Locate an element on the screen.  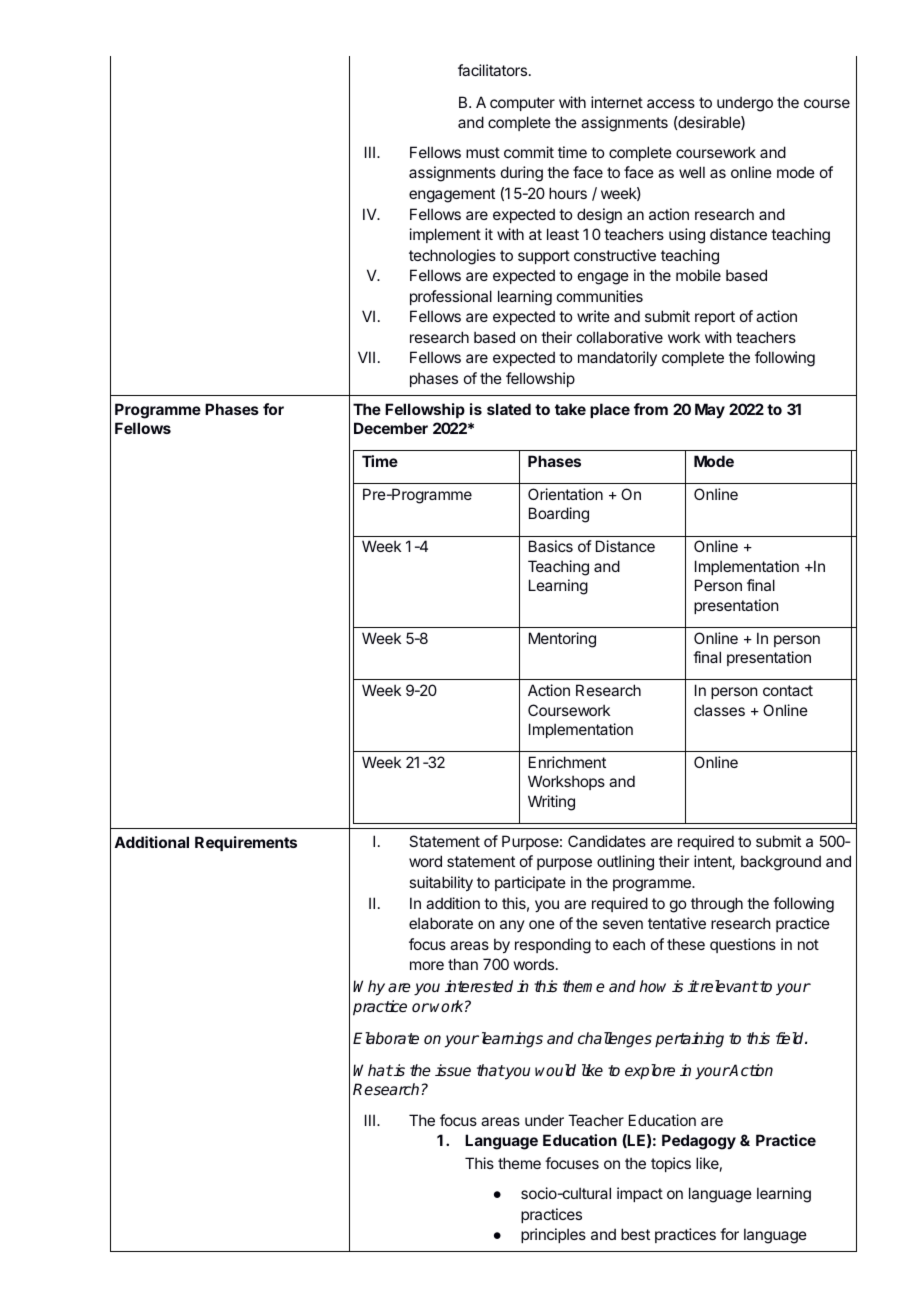
classes is located at coordinates (719, 710).
